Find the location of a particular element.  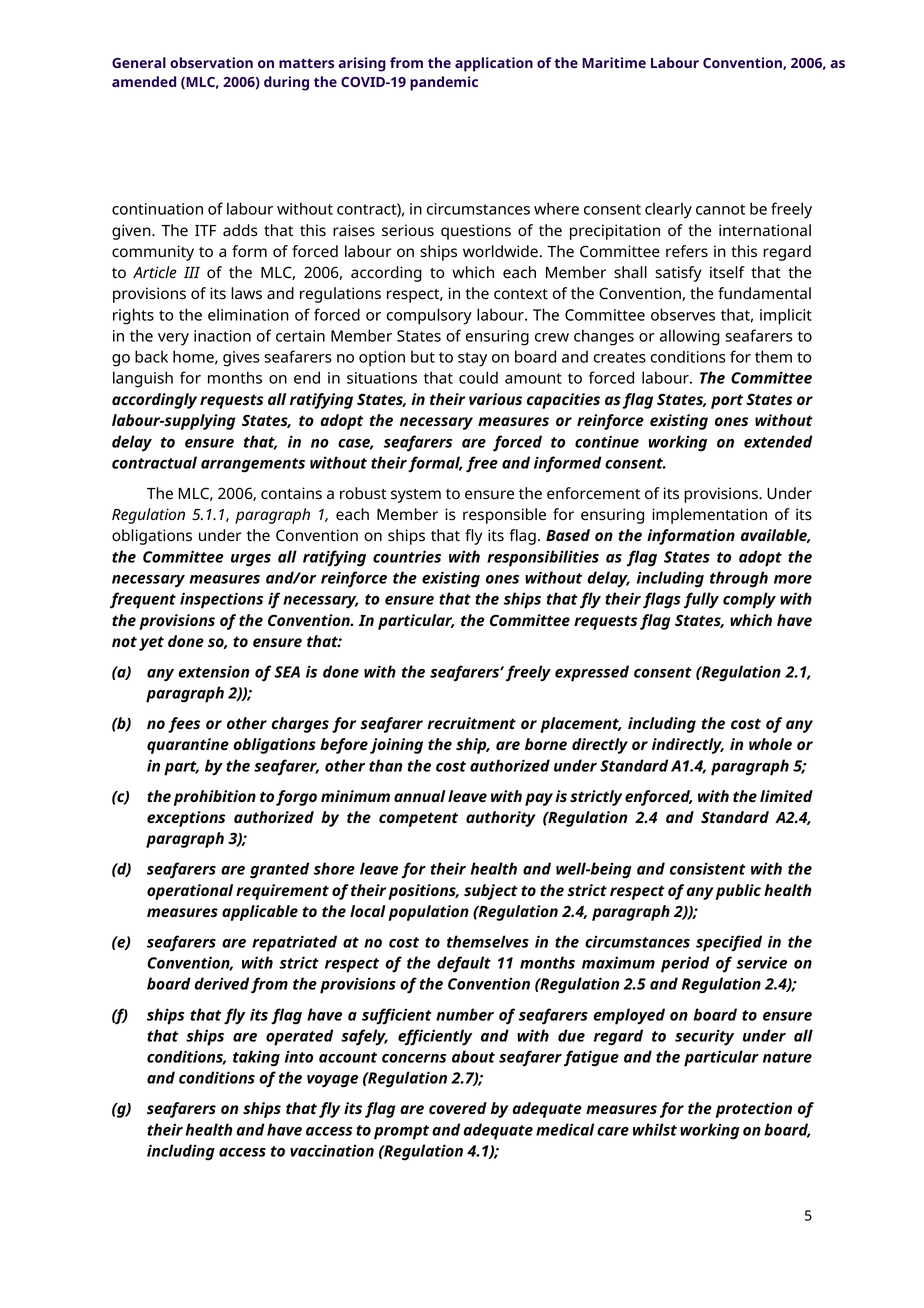

annual is located at coordinates (419, 796).
